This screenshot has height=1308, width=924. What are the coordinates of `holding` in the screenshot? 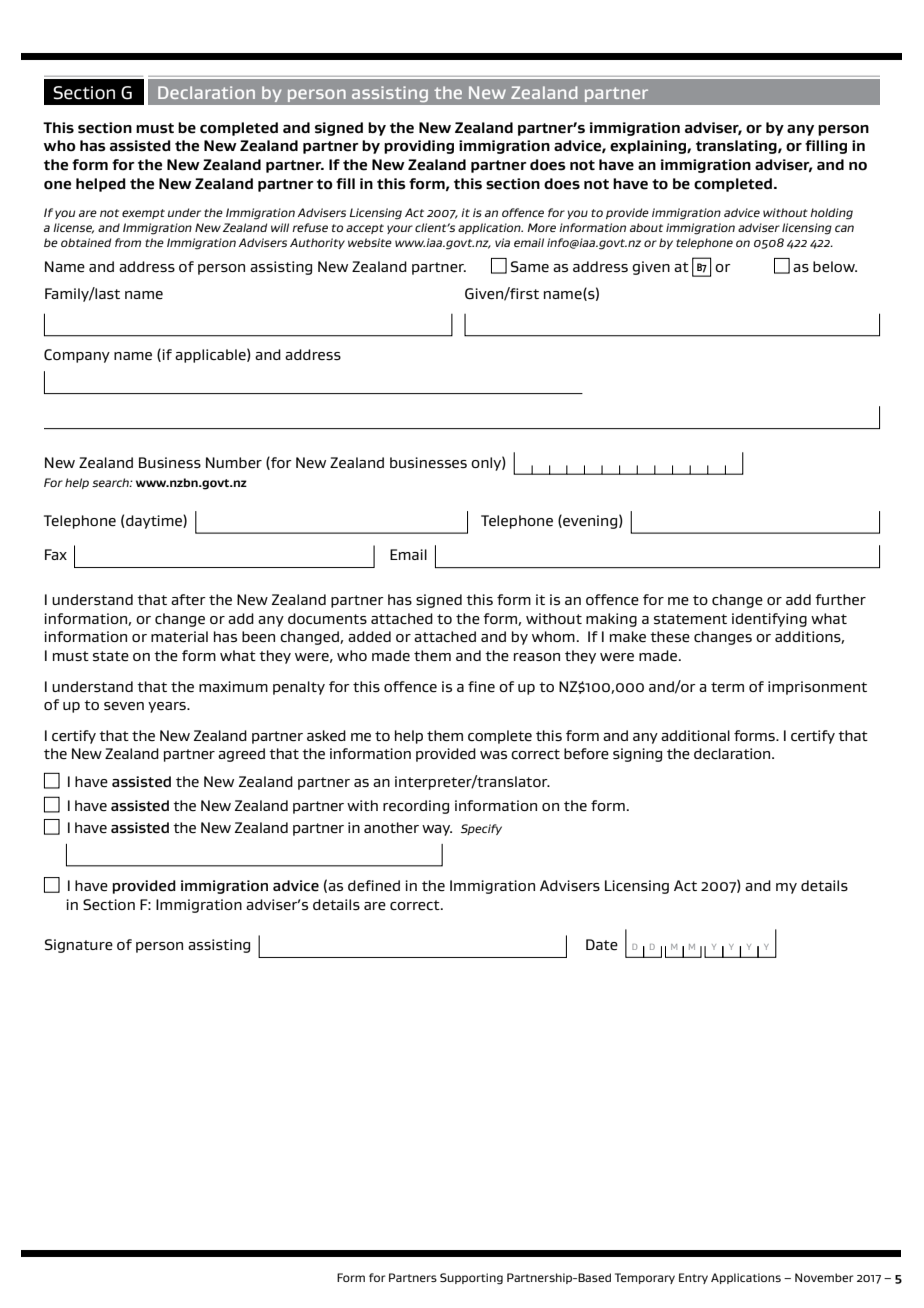 It's located at (831, 214).
